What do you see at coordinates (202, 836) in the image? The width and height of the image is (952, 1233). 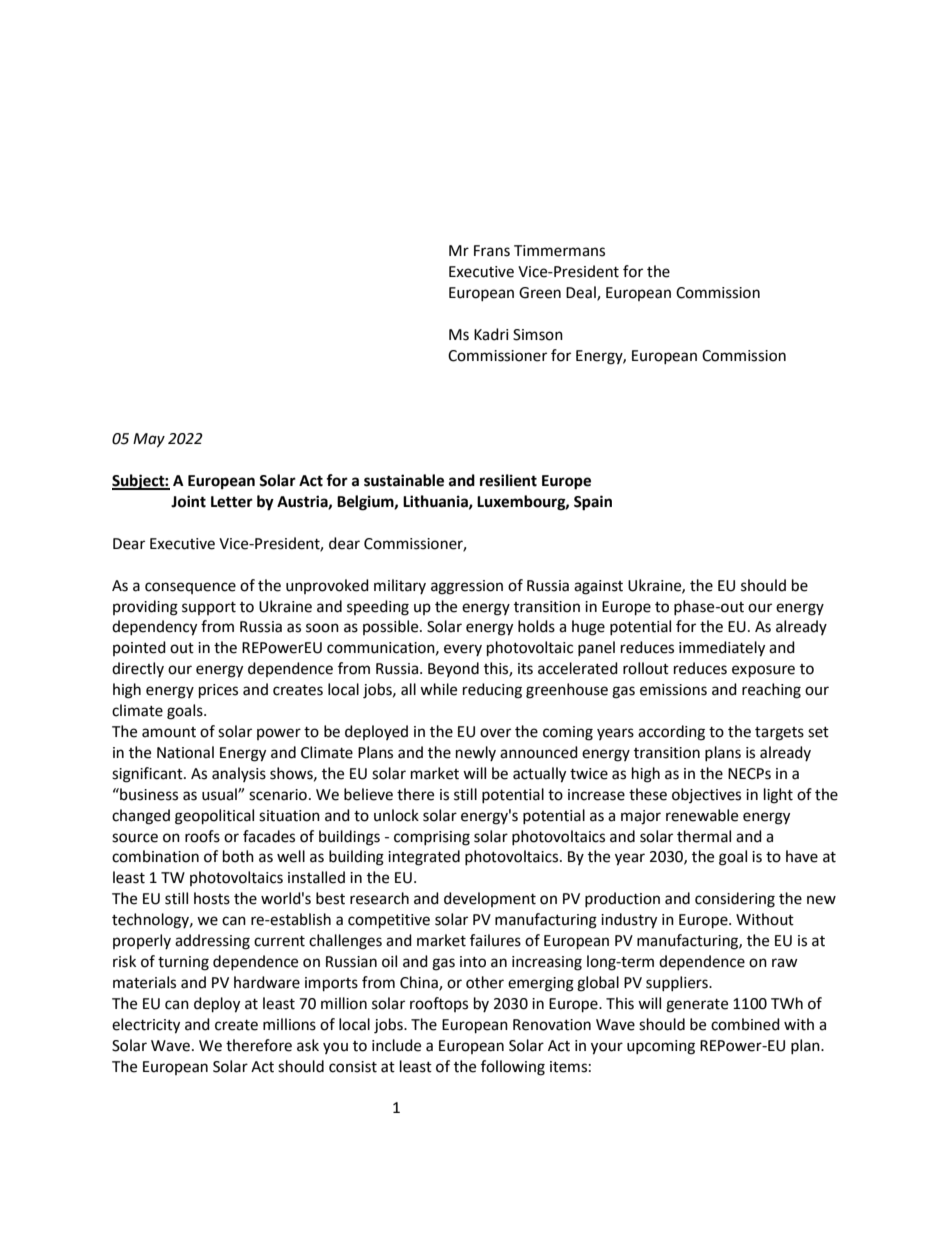 I see `roofs` at bounding box center [202, 836].
